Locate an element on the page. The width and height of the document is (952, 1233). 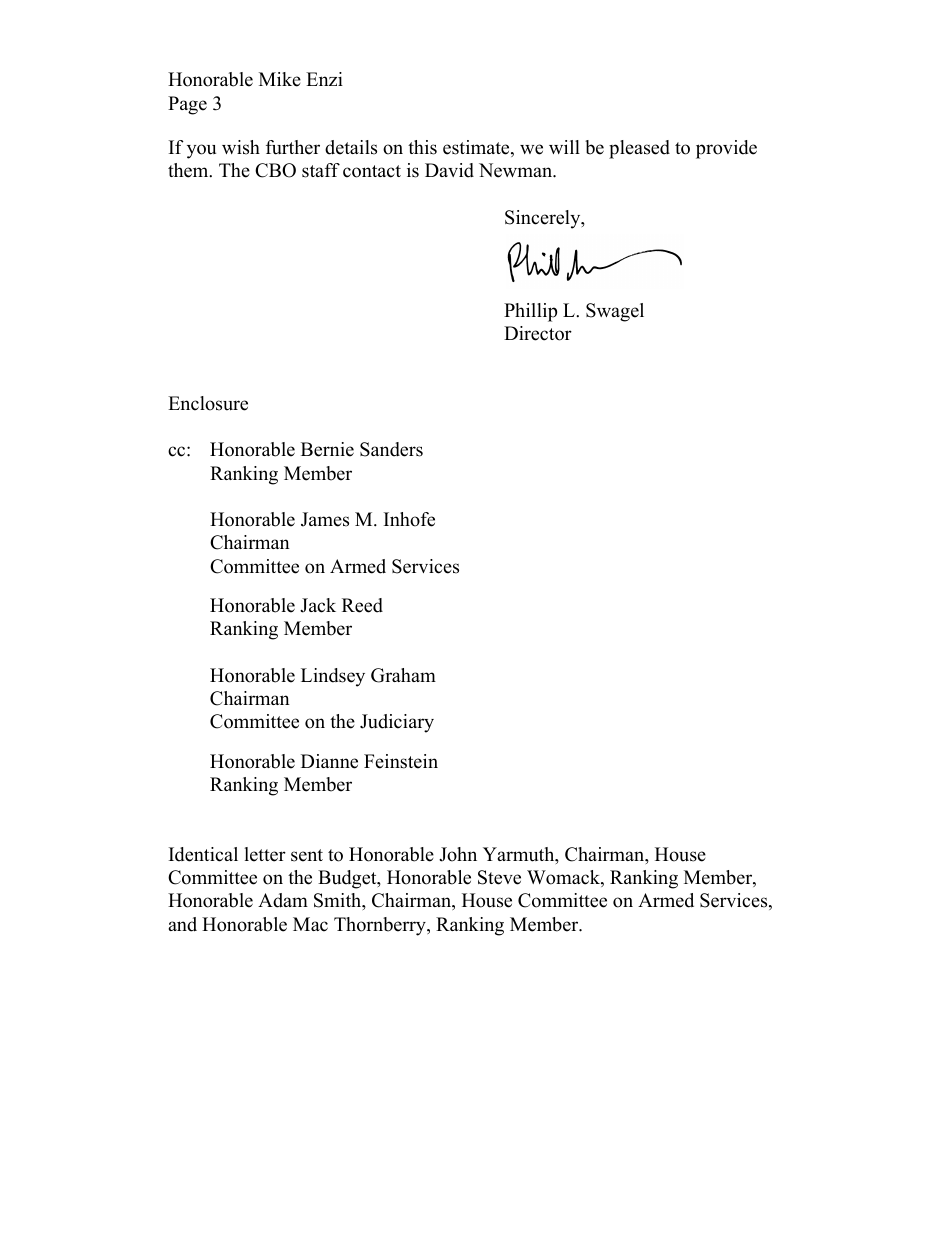
Sanders is located at coordinates (391, 449).
